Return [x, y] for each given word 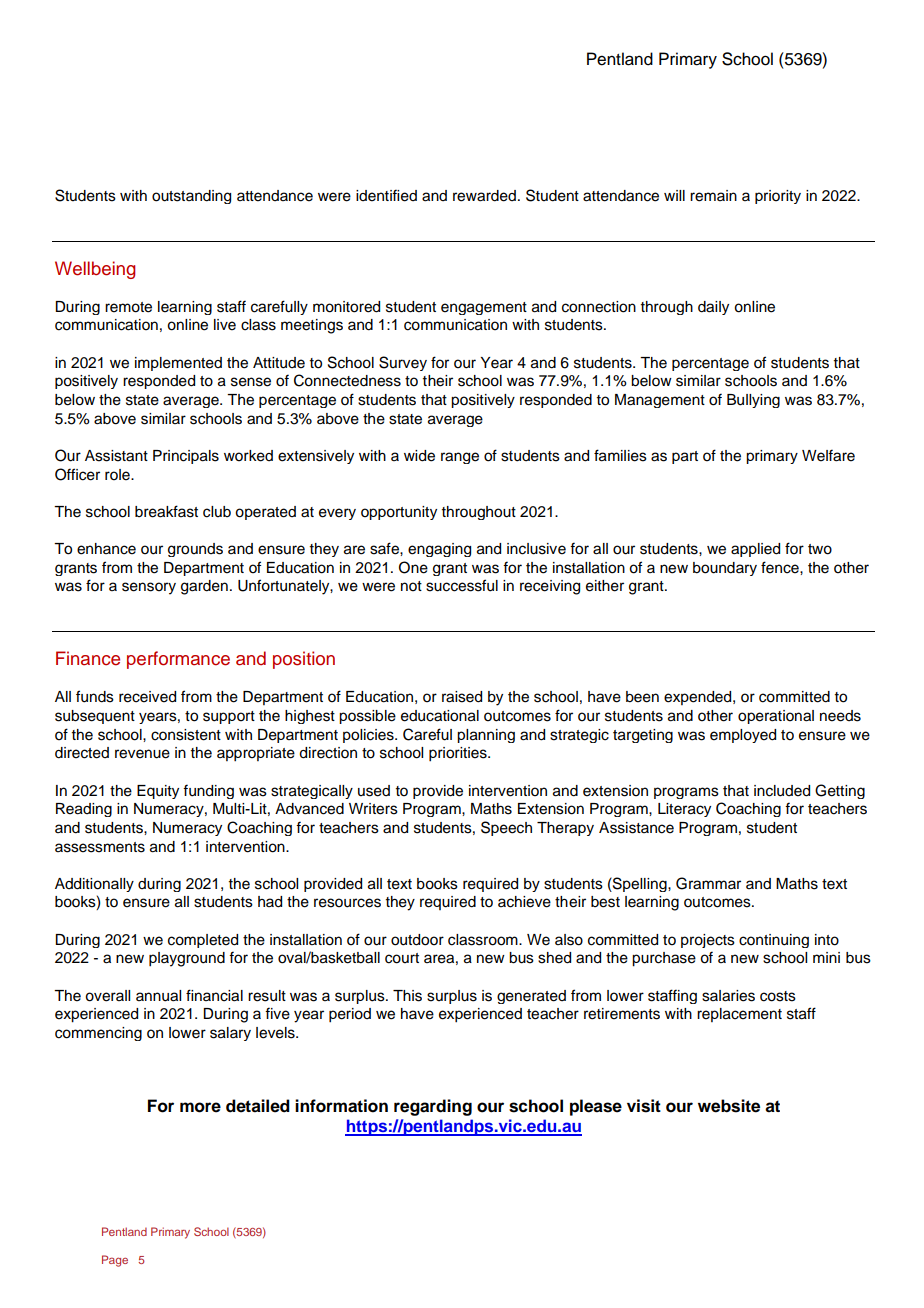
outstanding [191, 197]
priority [778, 197]
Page [115, 1261]
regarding [433, 1107]
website [729, 1106]
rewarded [484, 196]
